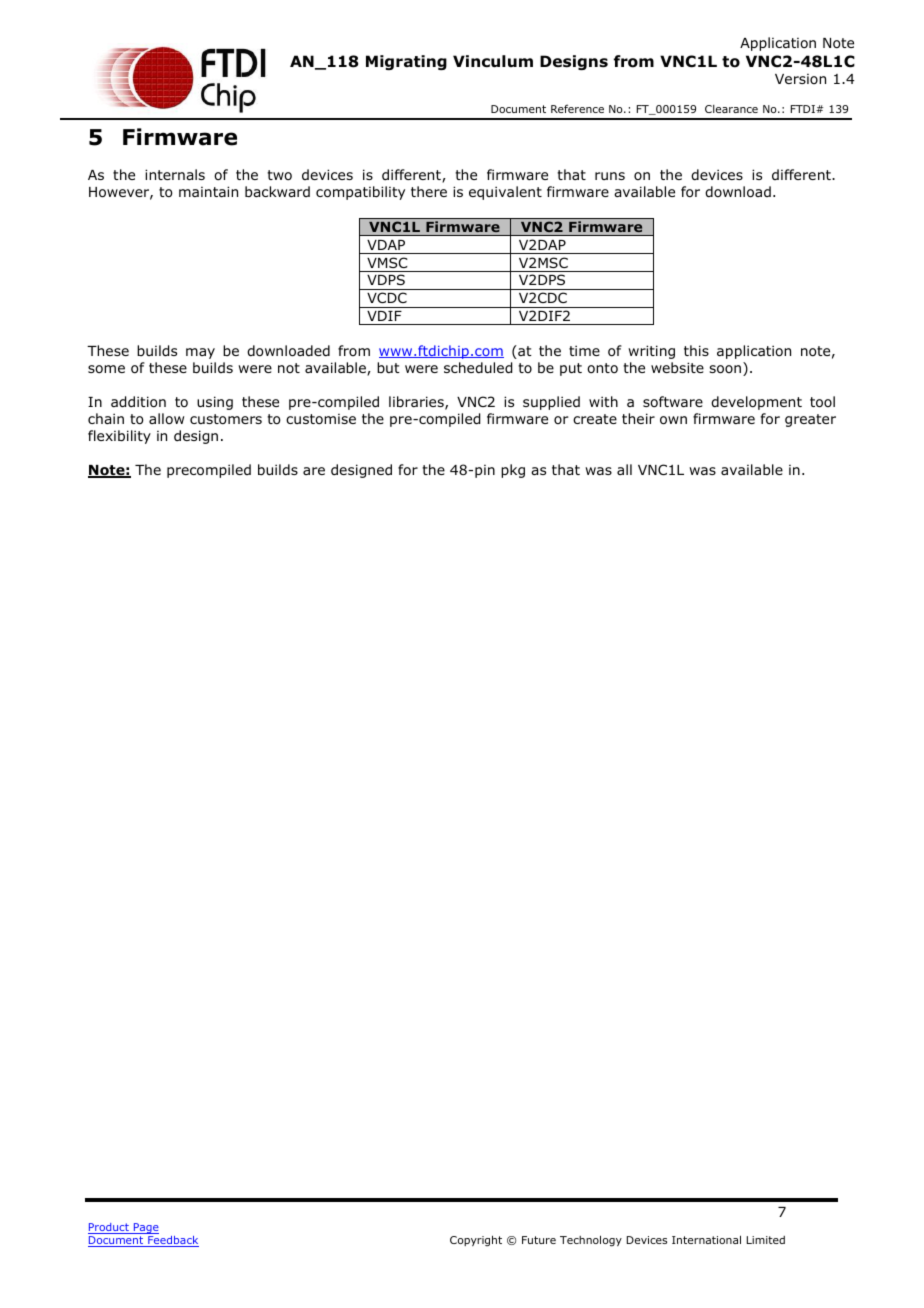 Image resolution: width=924 pixels, height=1308 pixels. Describe the element at coordinates (731, 109) in the screenshot. I see `Clearance` at that location.
